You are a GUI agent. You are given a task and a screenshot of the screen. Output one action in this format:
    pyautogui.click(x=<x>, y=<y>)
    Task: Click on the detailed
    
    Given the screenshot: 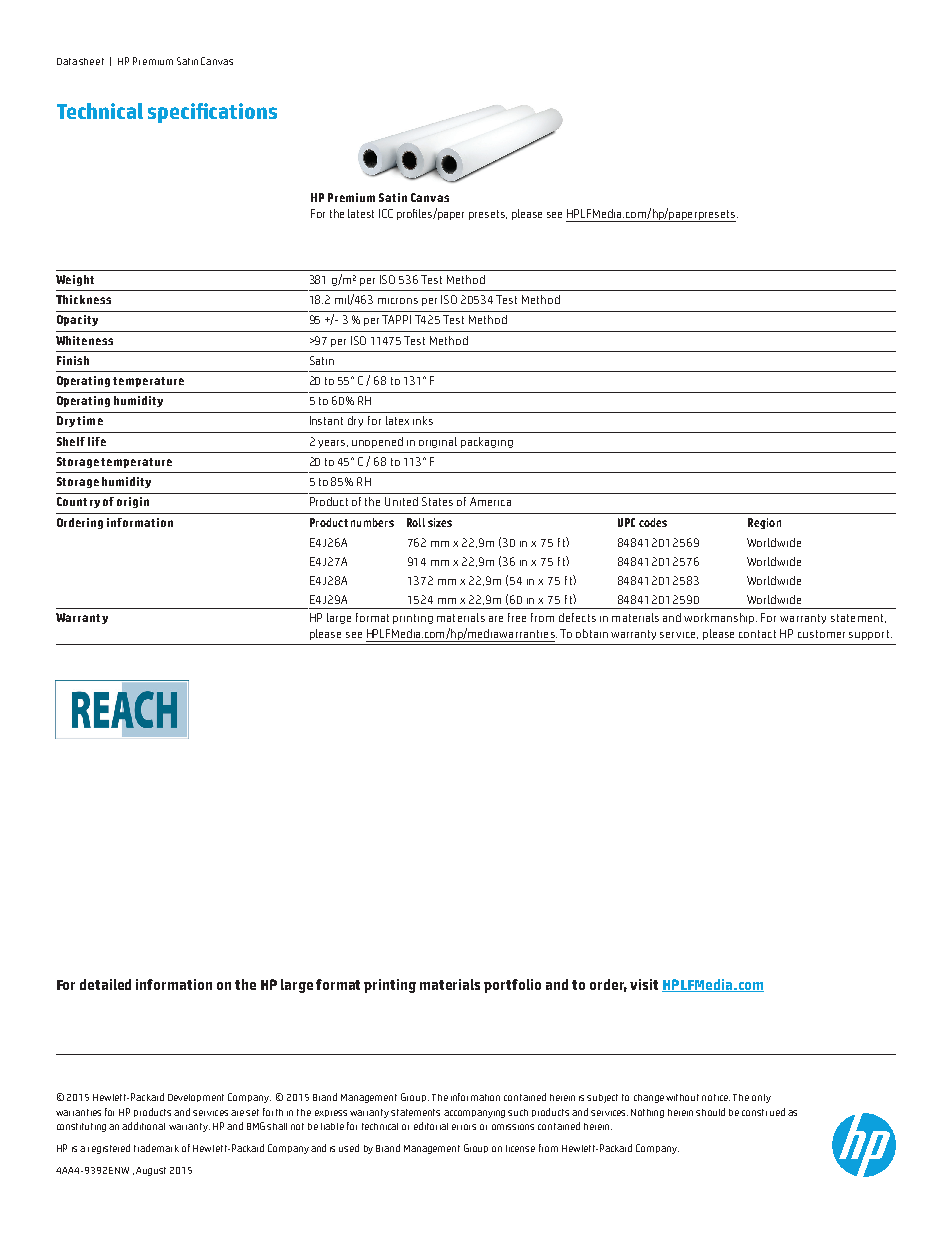 What is the action you would take?
    pyautogui.click(x=105, y=984)
